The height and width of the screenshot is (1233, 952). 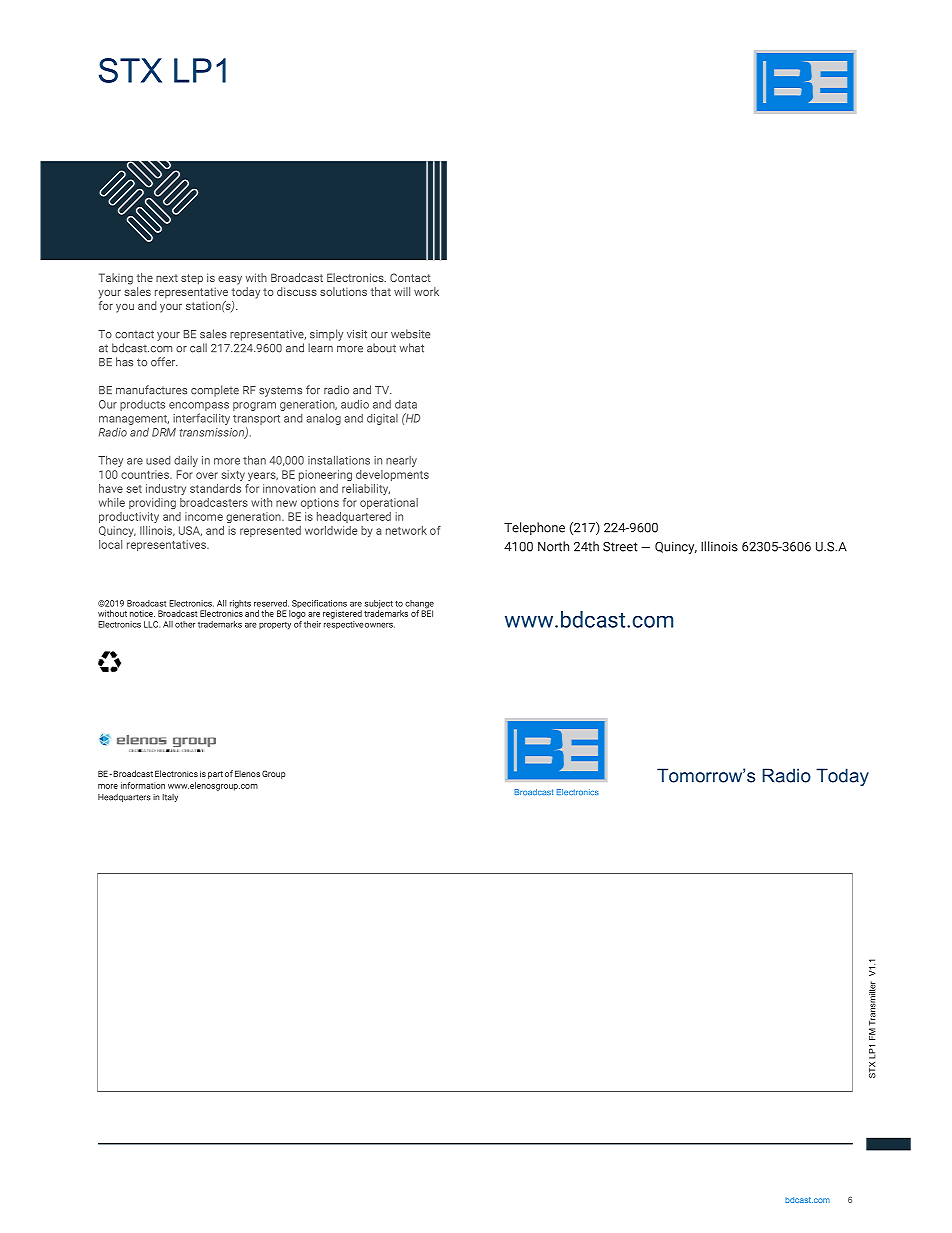 What do you see at coordinates (379, 605) in the screenshot?
I see `subject` at bounding box center [379, 605].
